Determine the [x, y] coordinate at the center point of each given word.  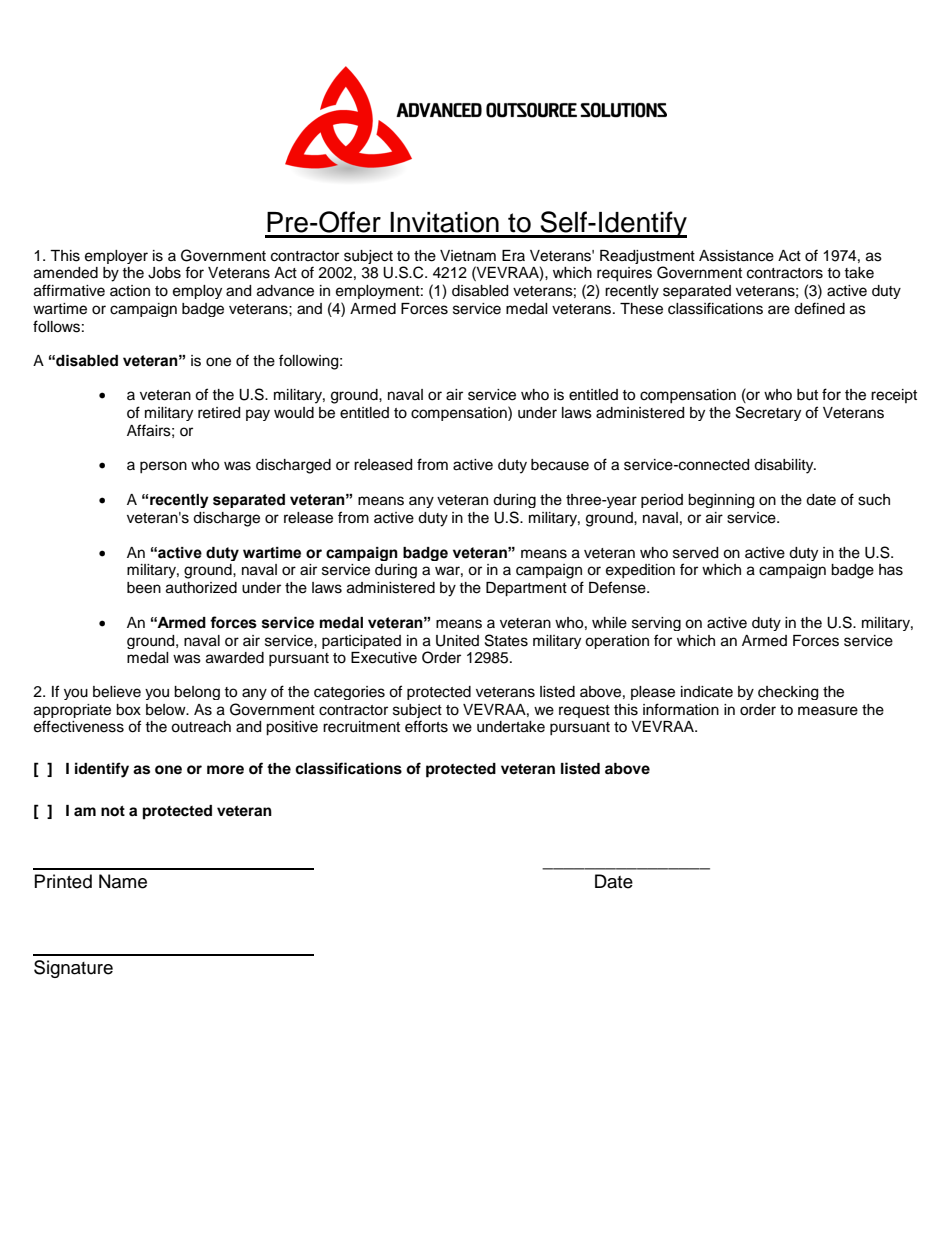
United [457, 641]
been [144, 588]
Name [123, 881]
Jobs [164, 273]
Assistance [736, 256]
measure [828, 711]
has [891, 570]
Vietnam [468, 256]
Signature [73, 969]
